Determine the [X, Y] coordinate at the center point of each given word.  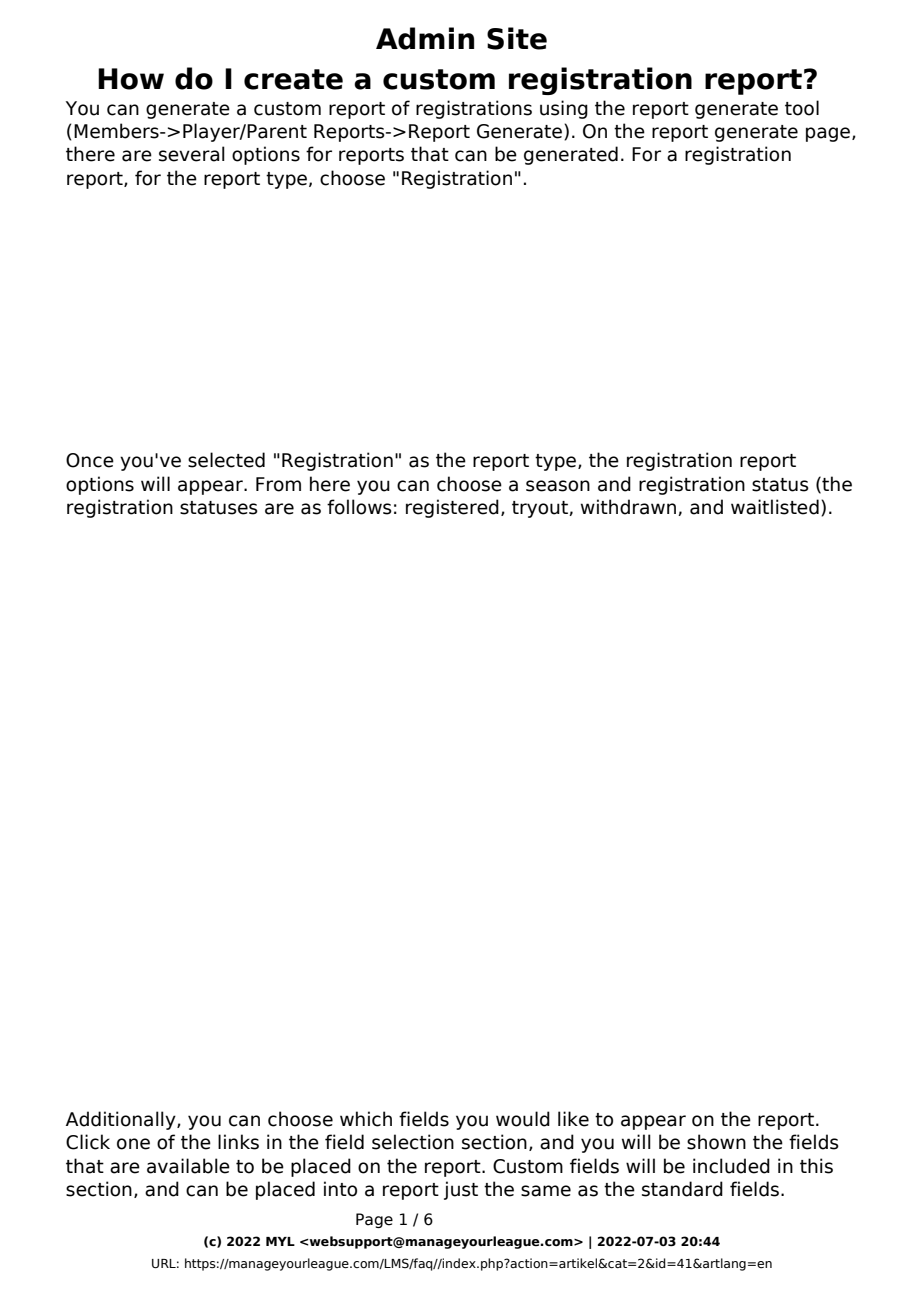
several [192, 154]
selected [226, 460]
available [188, 1166]
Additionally [122, 1120]
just [461, 1190]
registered [452, 508]
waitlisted [775, 507]
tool [802, 108]
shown [716, 1142]
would [523, 1119]
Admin [425, 38]
